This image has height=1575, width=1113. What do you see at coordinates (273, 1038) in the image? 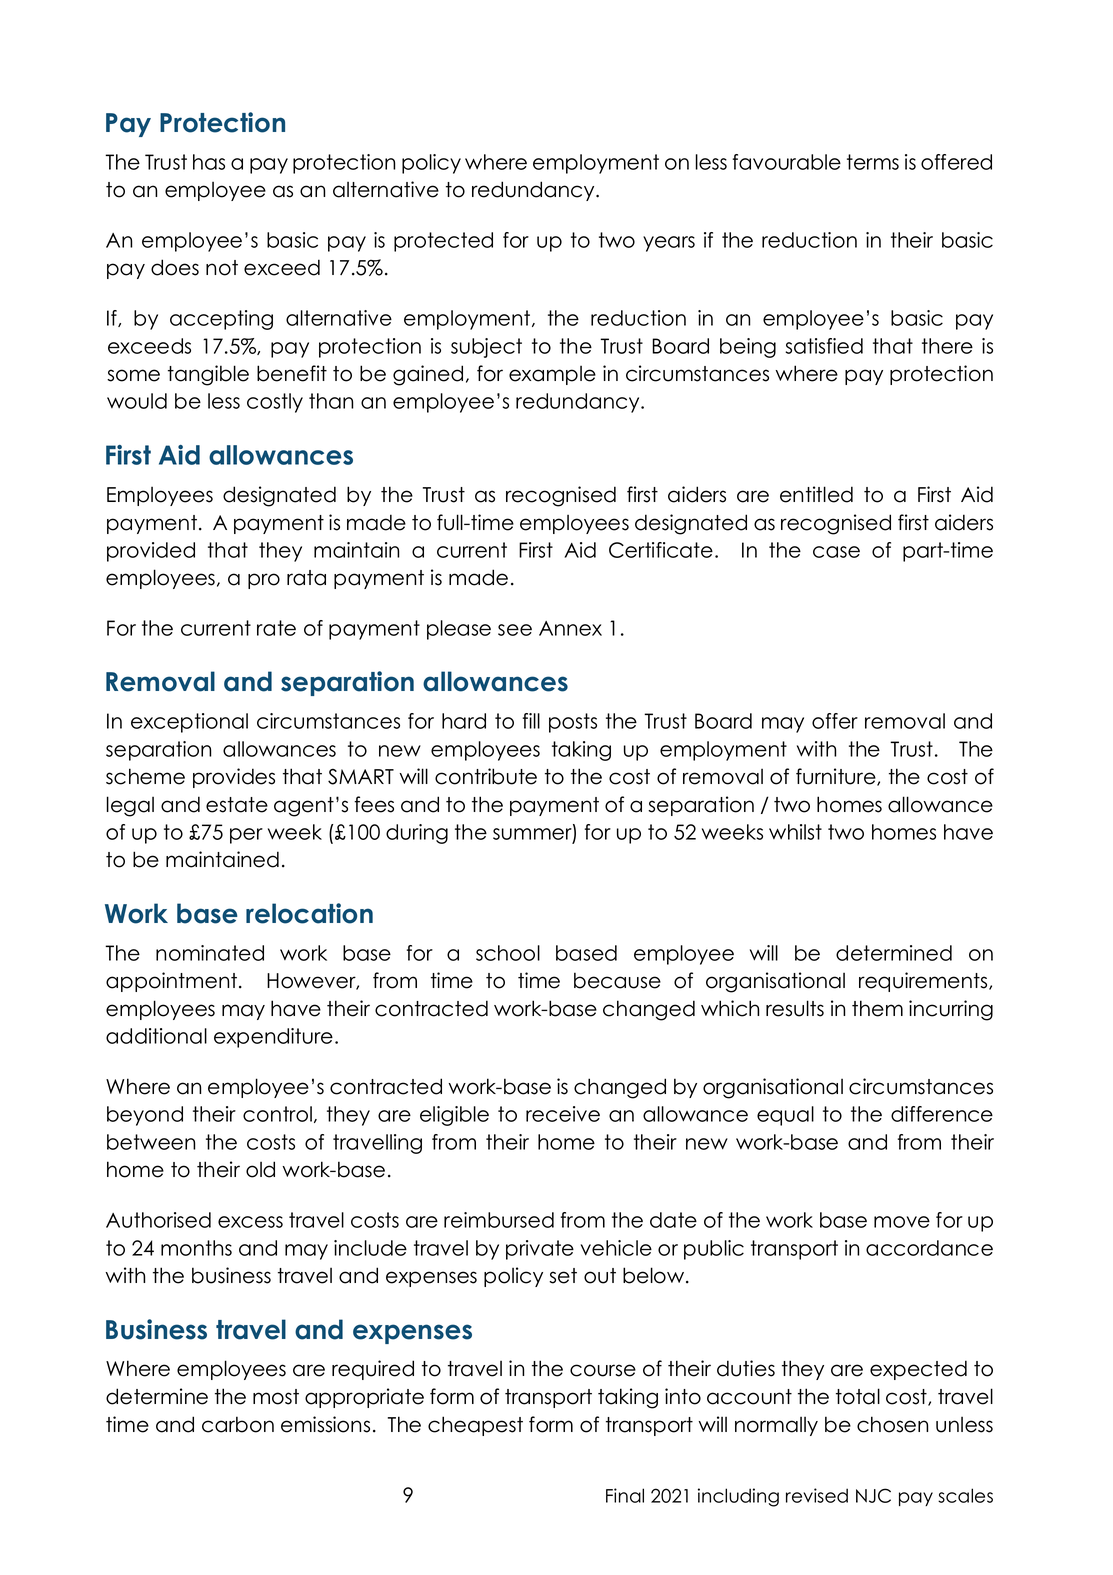
I see `expenditure` at bounding box center [273, 1038].
